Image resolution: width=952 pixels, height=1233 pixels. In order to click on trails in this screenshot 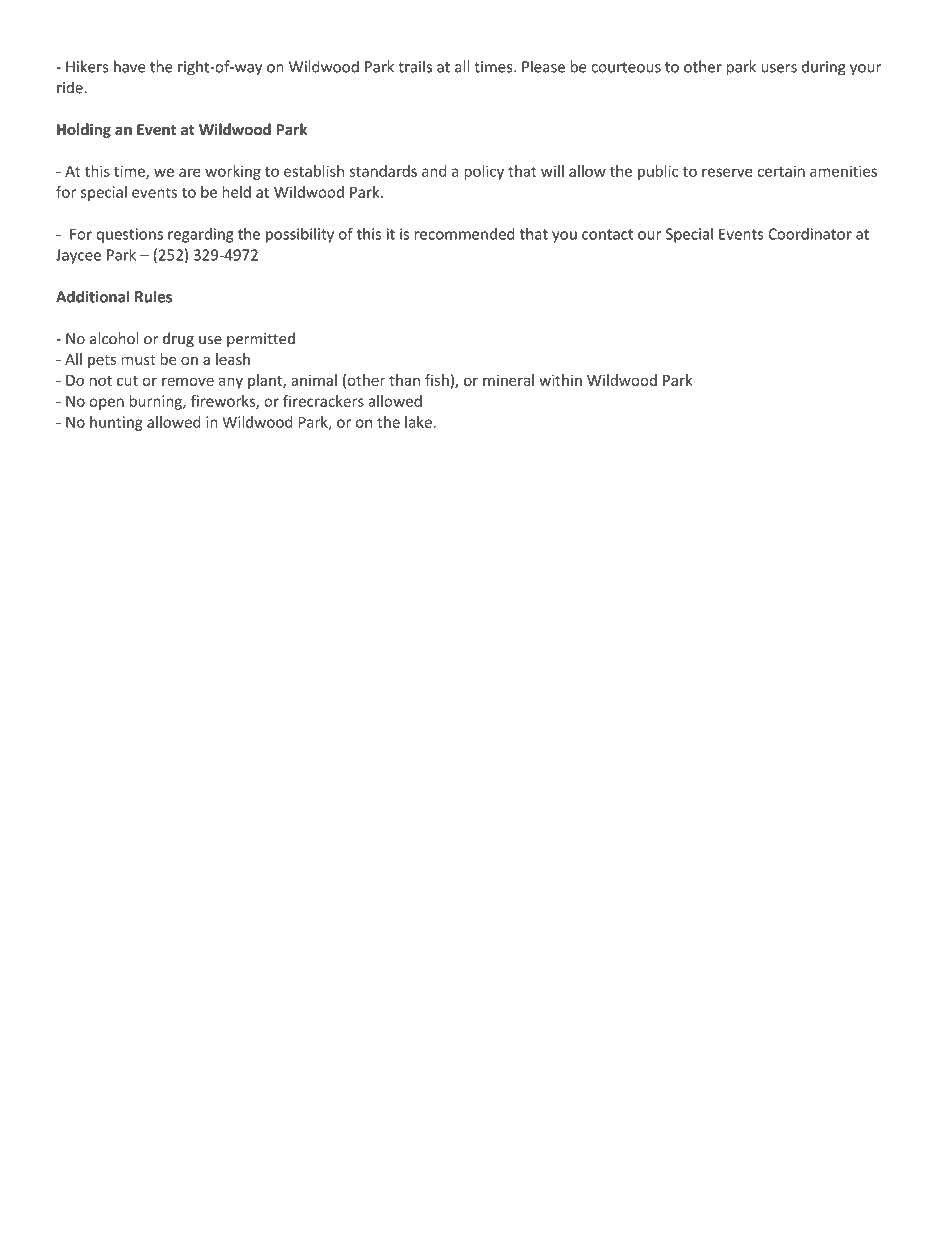, I will do `click(415, 66)`.
